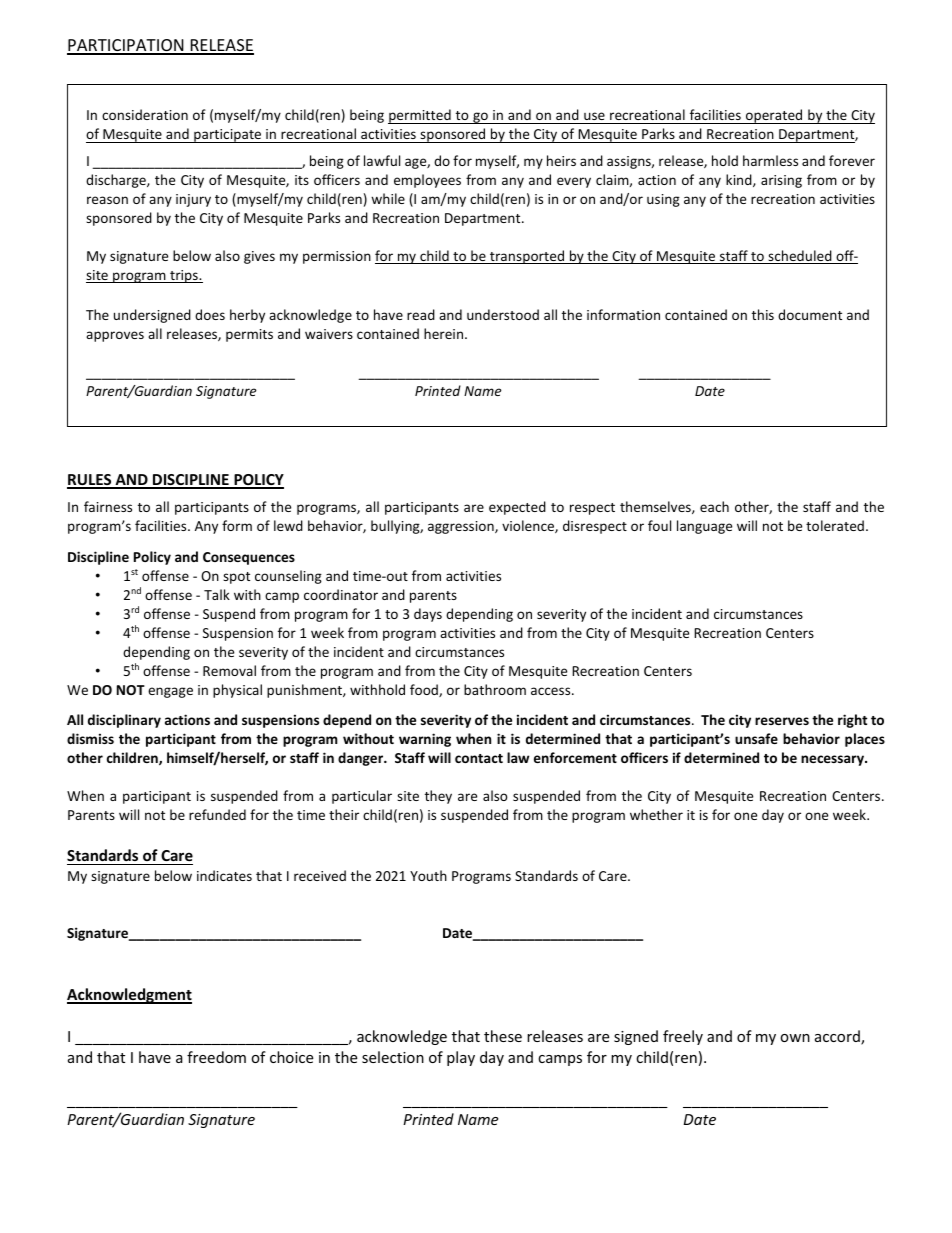 The width and height of the screenshot is (952, 1233). What do you see at coordinates (420, 116) in the screenshot?
I see `permitted` at bounding box center [420, 116].
